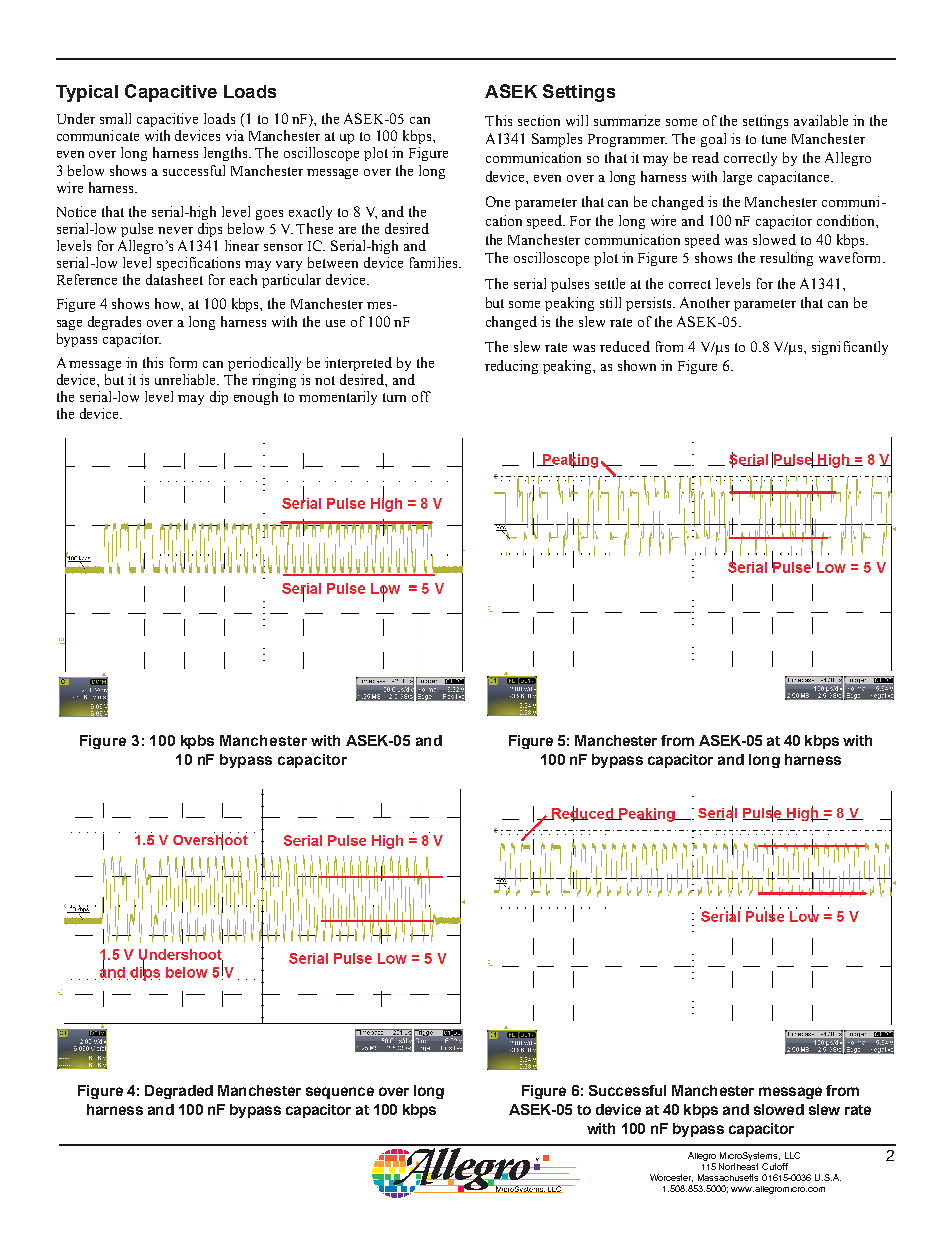 This document has width=952, height=1233. I want to click on section, so click(539, 120).
